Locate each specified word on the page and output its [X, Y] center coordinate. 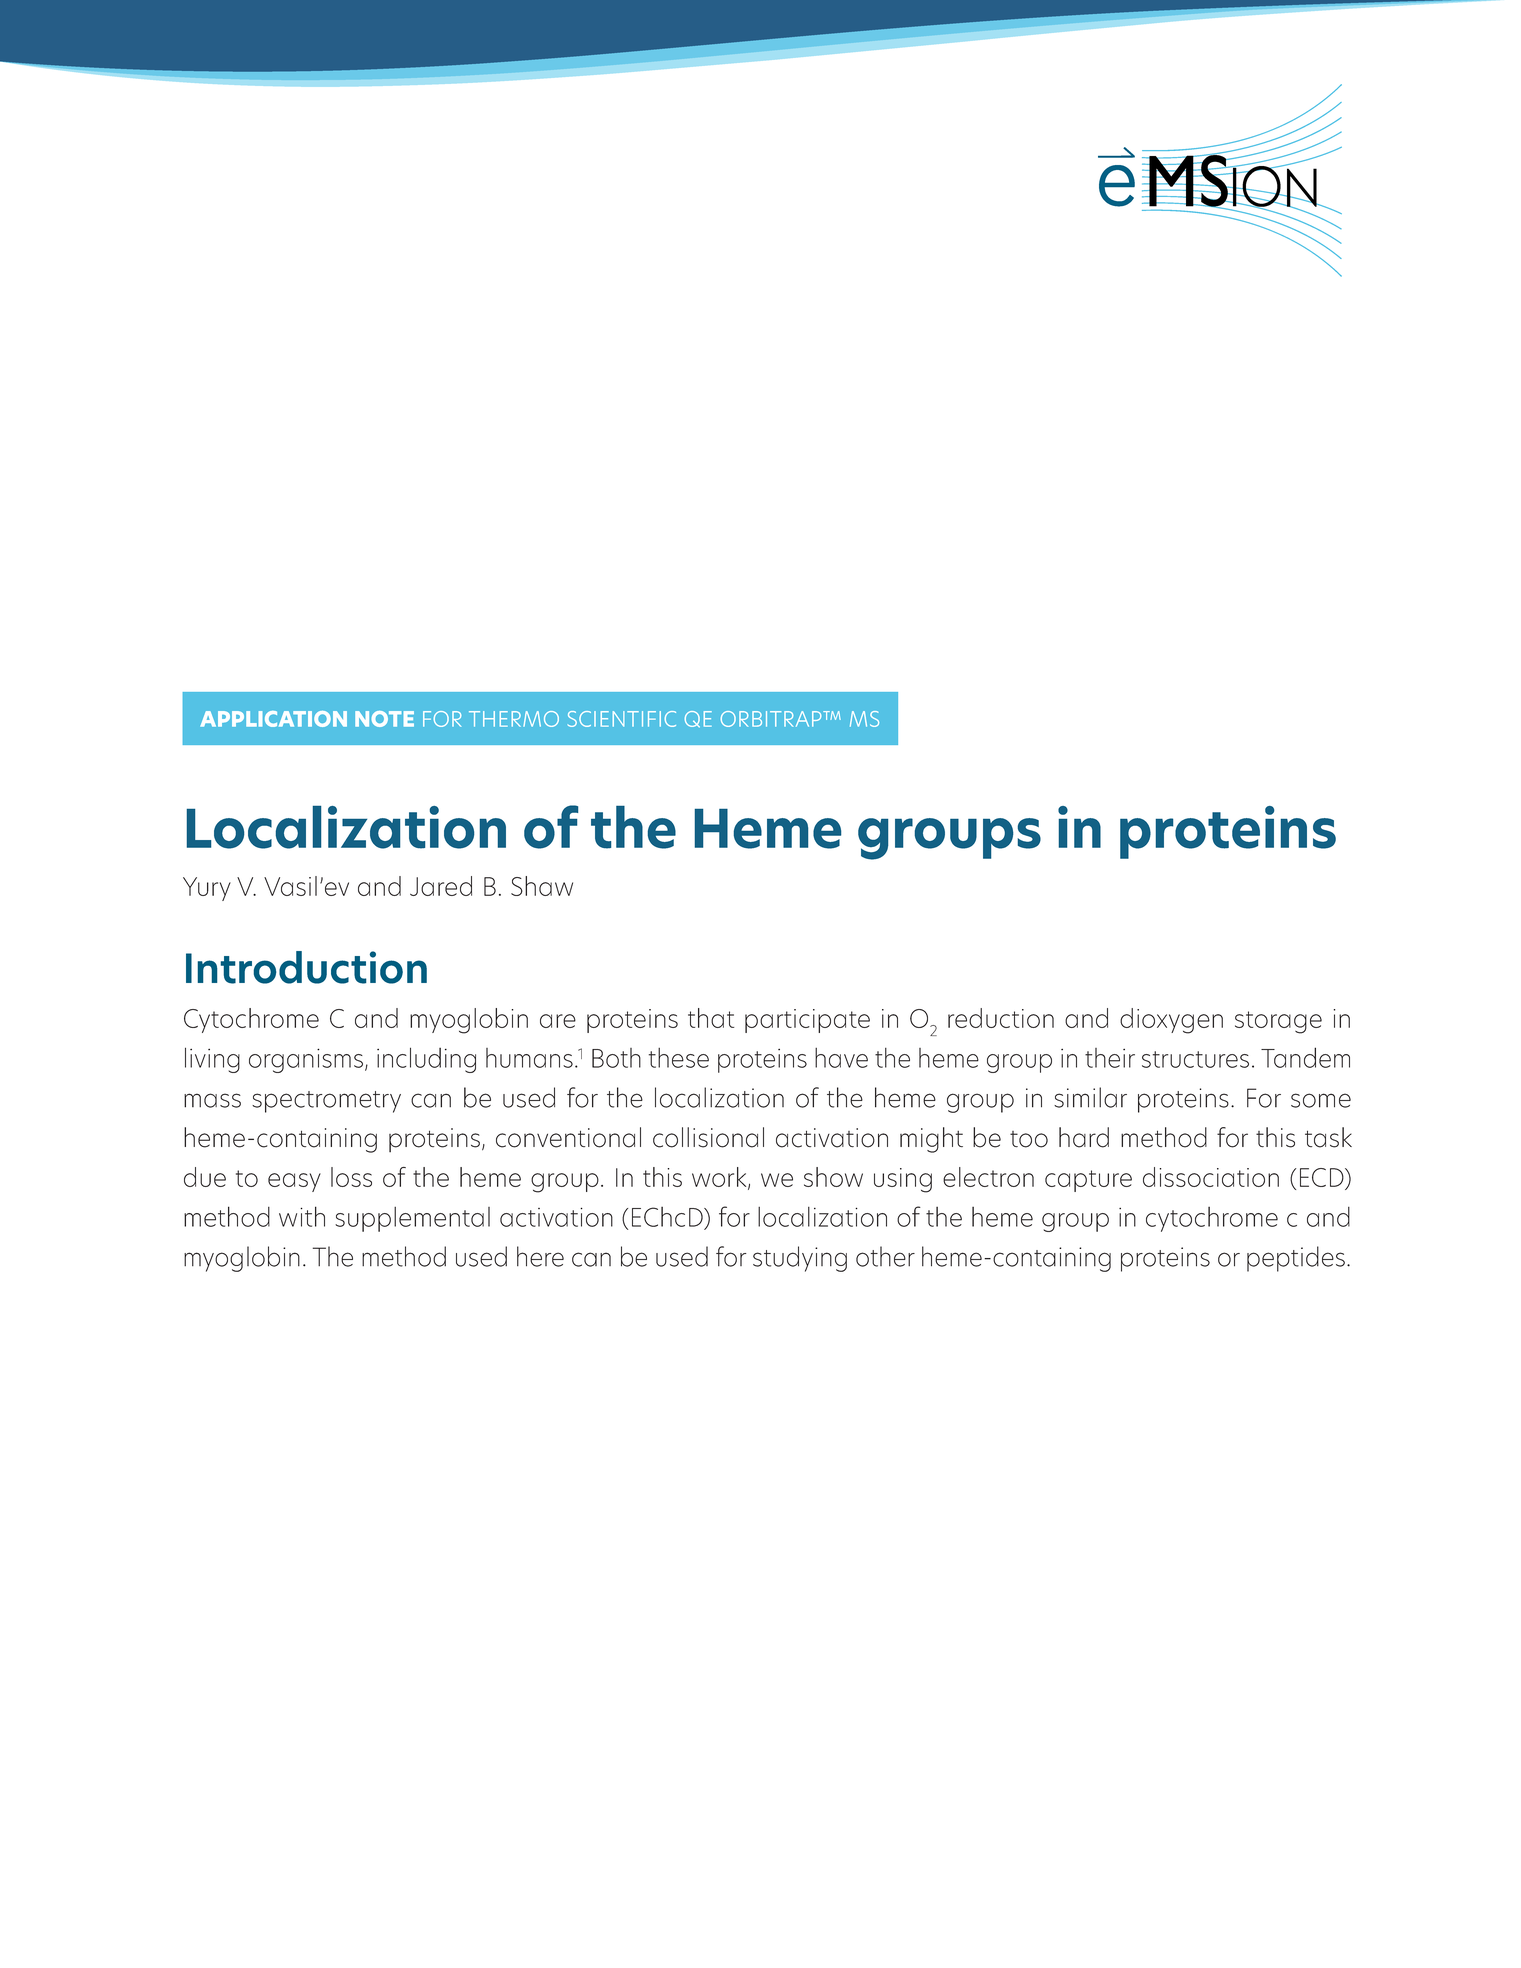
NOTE [384, 719]
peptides [1296, 1259]
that [711, 1018]
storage [1278, 1022]
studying [800, 1259]
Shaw [542, 886]
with [302, 1216]
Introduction [306, 967]
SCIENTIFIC [622, 719]
